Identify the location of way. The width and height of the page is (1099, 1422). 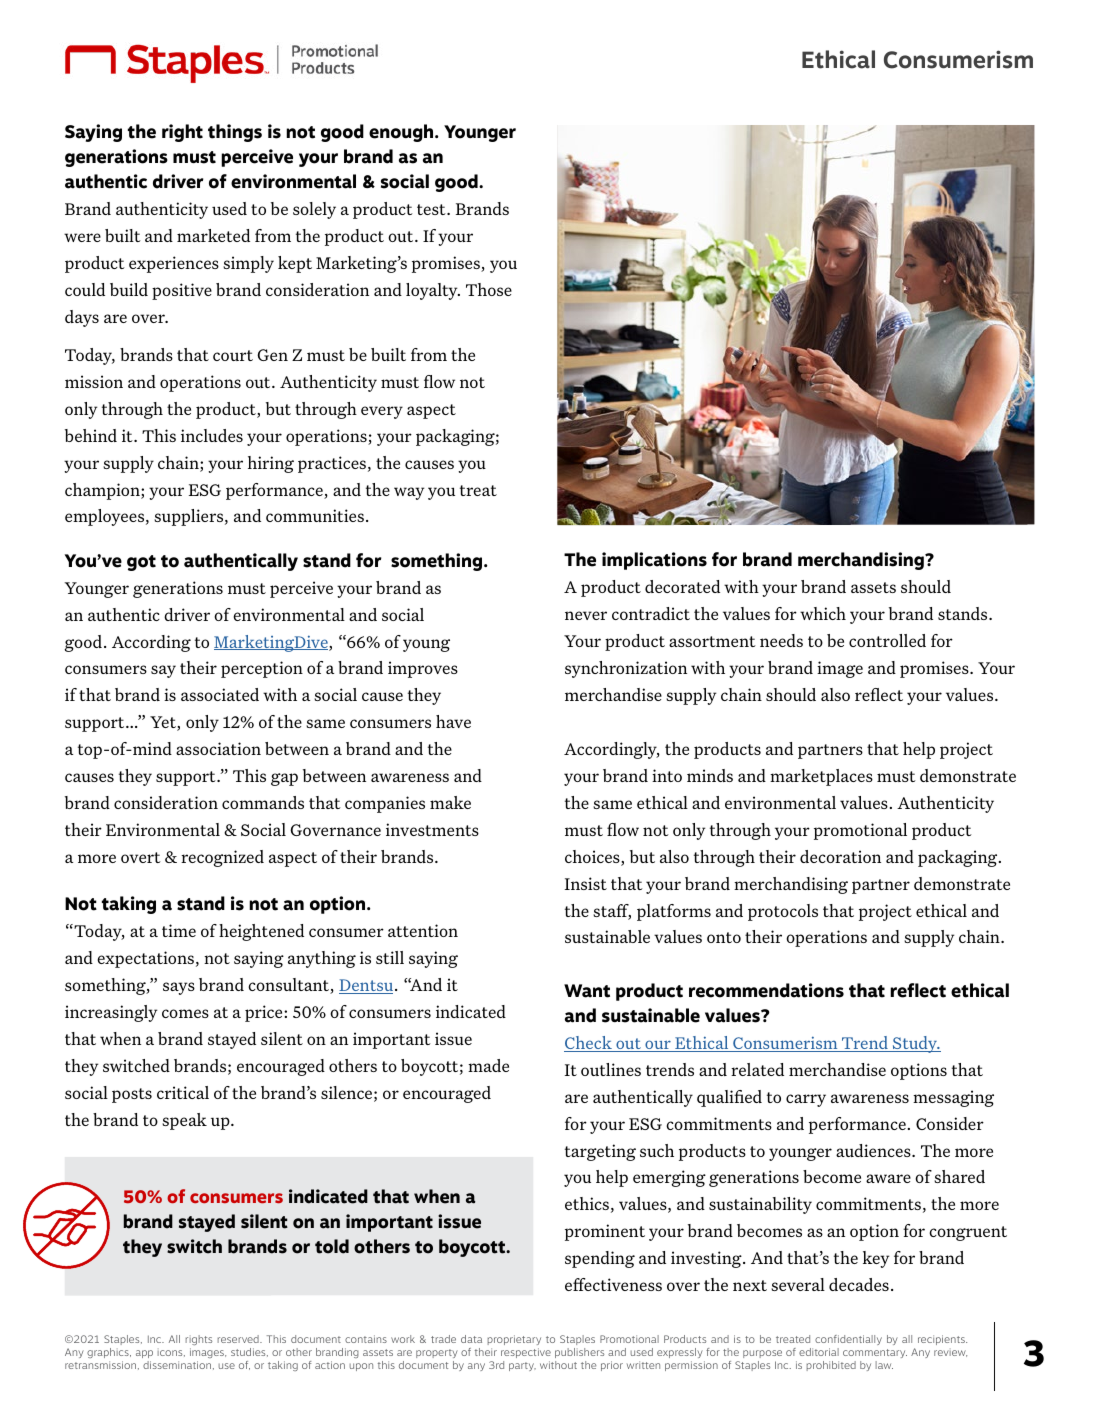
(409, 493).
